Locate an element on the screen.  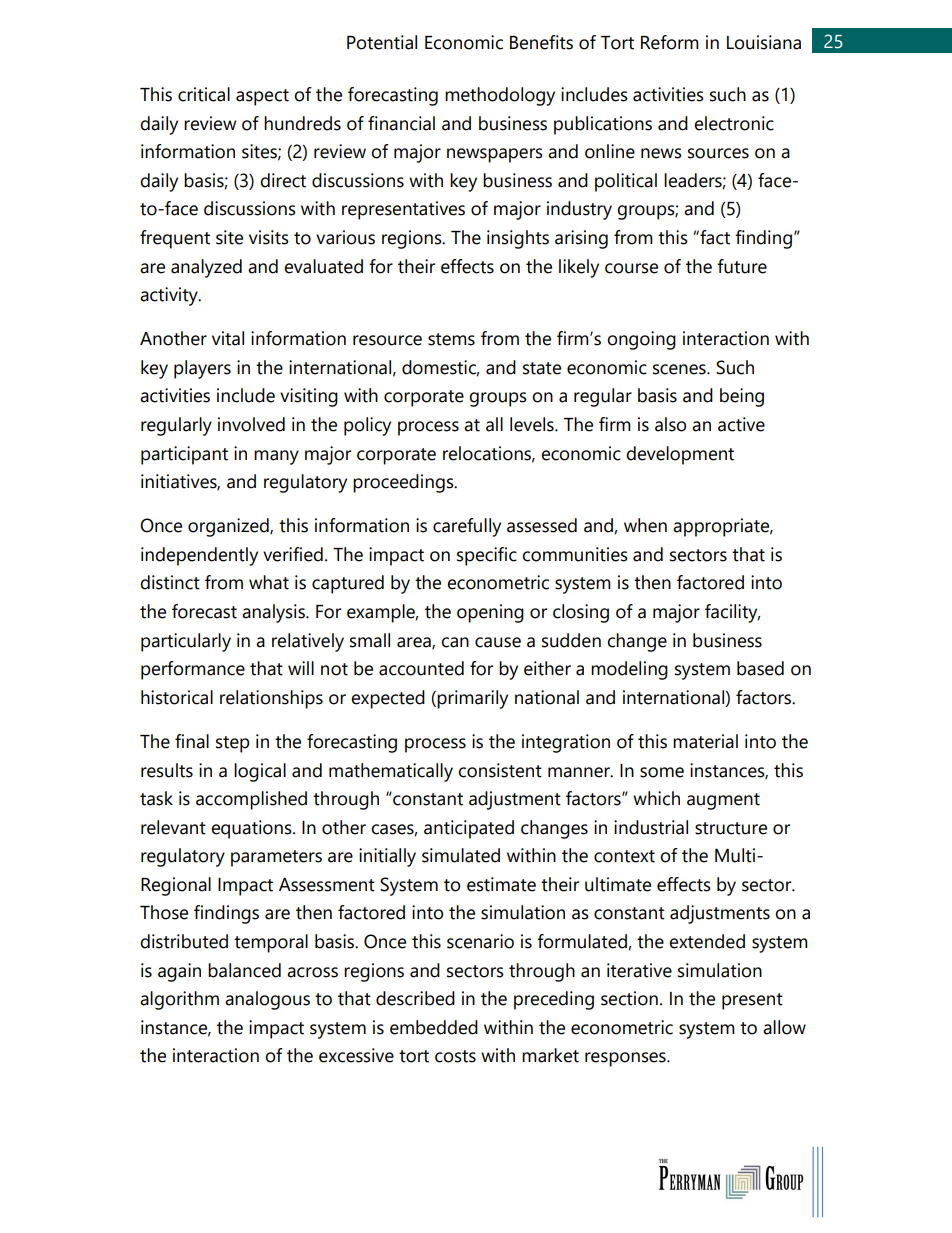
methodology is located at coordinates (500, 96).
